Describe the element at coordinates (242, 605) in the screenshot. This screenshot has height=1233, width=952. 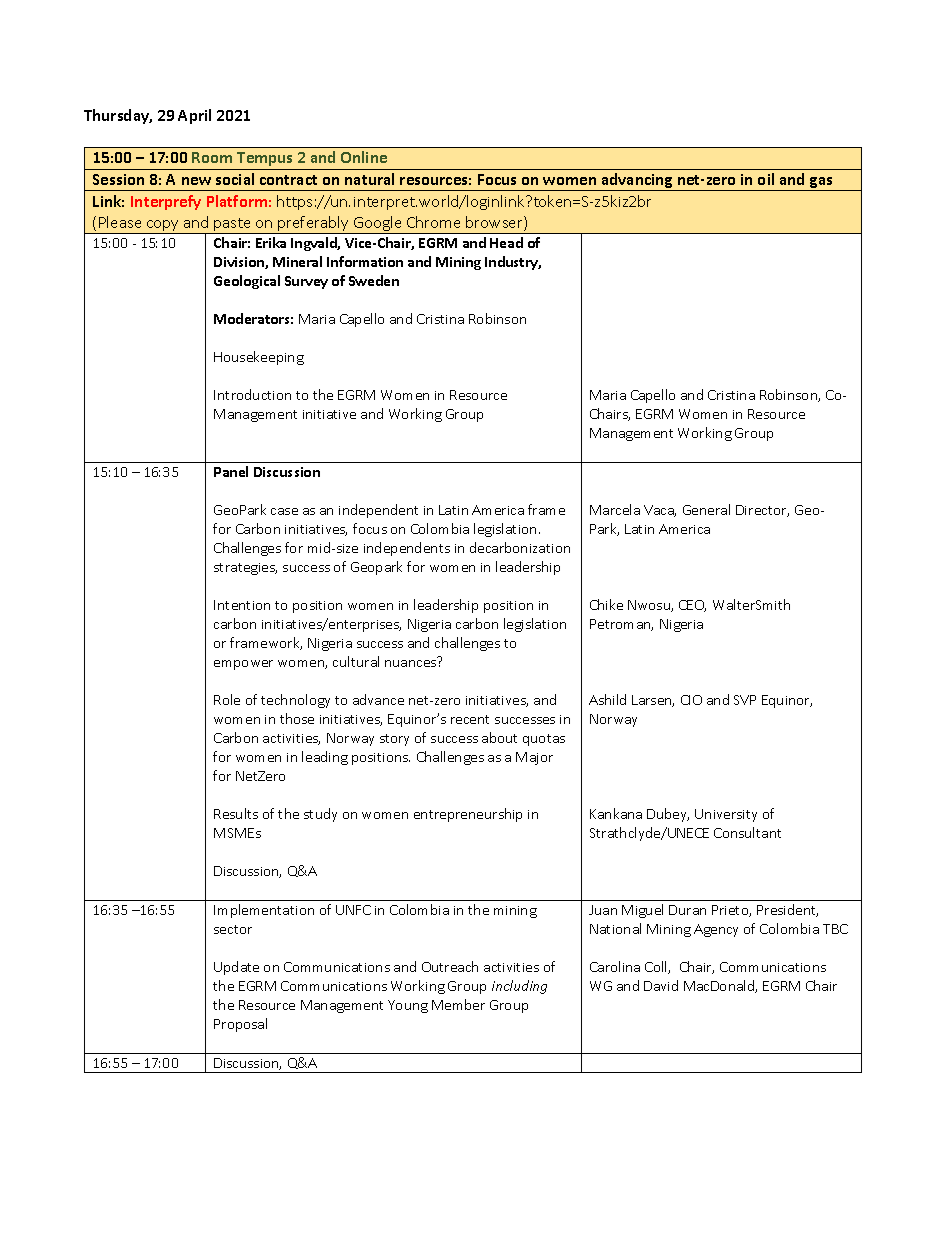
I see `Intention` at that location.
